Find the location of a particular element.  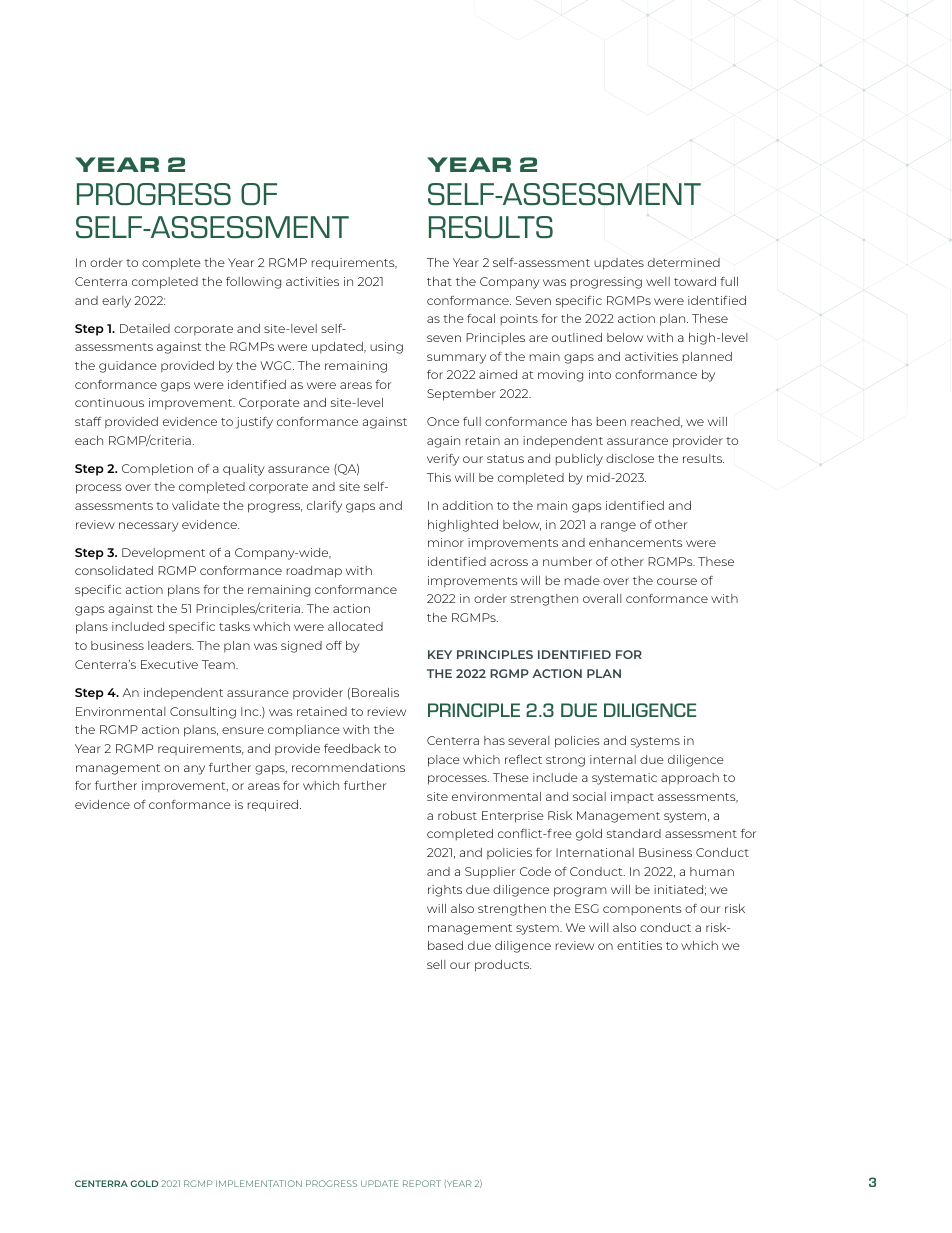

minor is located at coordinates (446, 542).
